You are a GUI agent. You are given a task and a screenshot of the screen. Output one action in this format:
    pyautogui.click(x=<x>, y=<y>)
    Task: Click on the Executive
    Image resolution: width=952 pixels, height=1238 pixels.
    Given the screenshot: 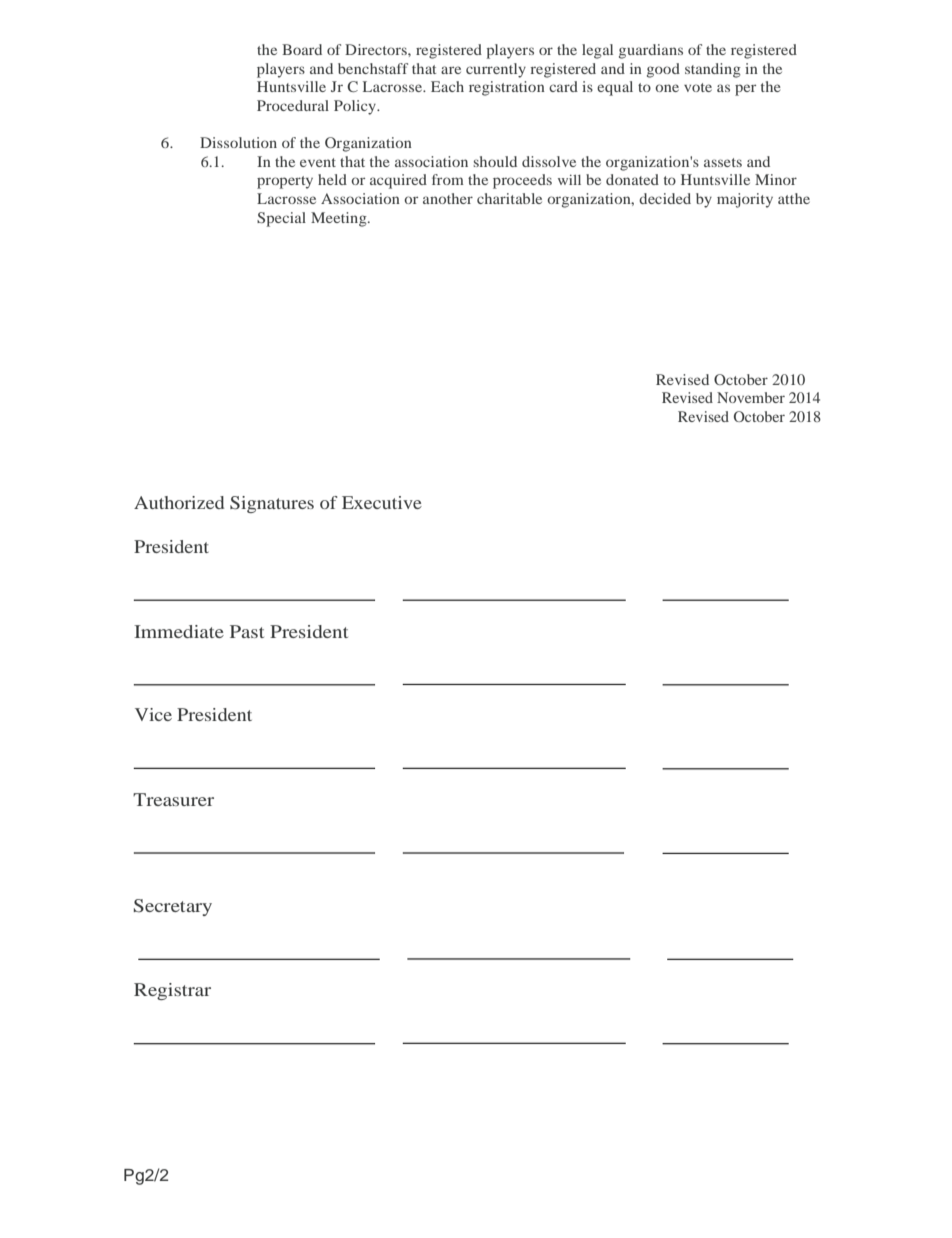 What is the action you would take?
    pyautogui.click(x=382, y=502)
